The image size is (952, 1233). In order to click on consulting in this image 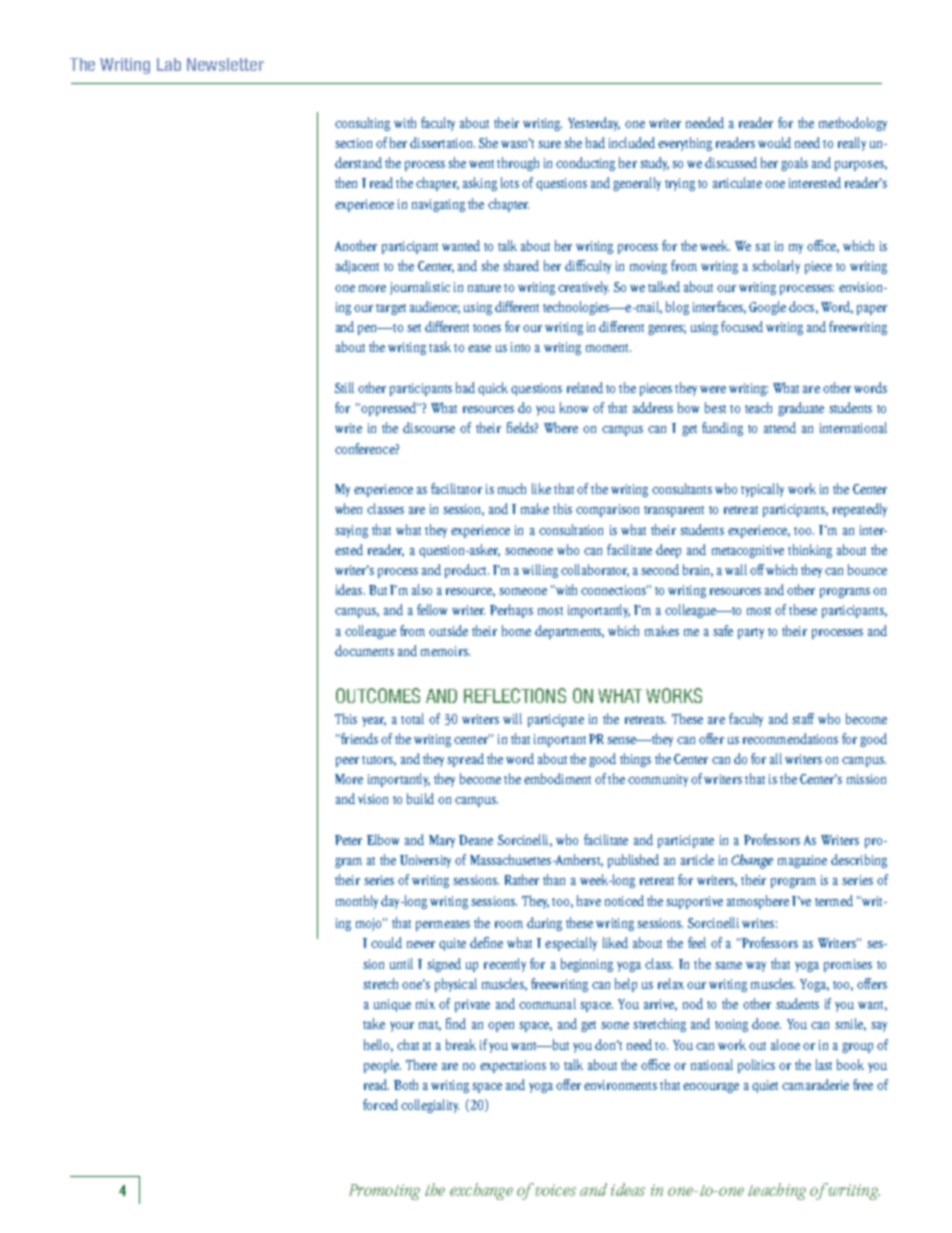, I will do `click(362, 124)`.
